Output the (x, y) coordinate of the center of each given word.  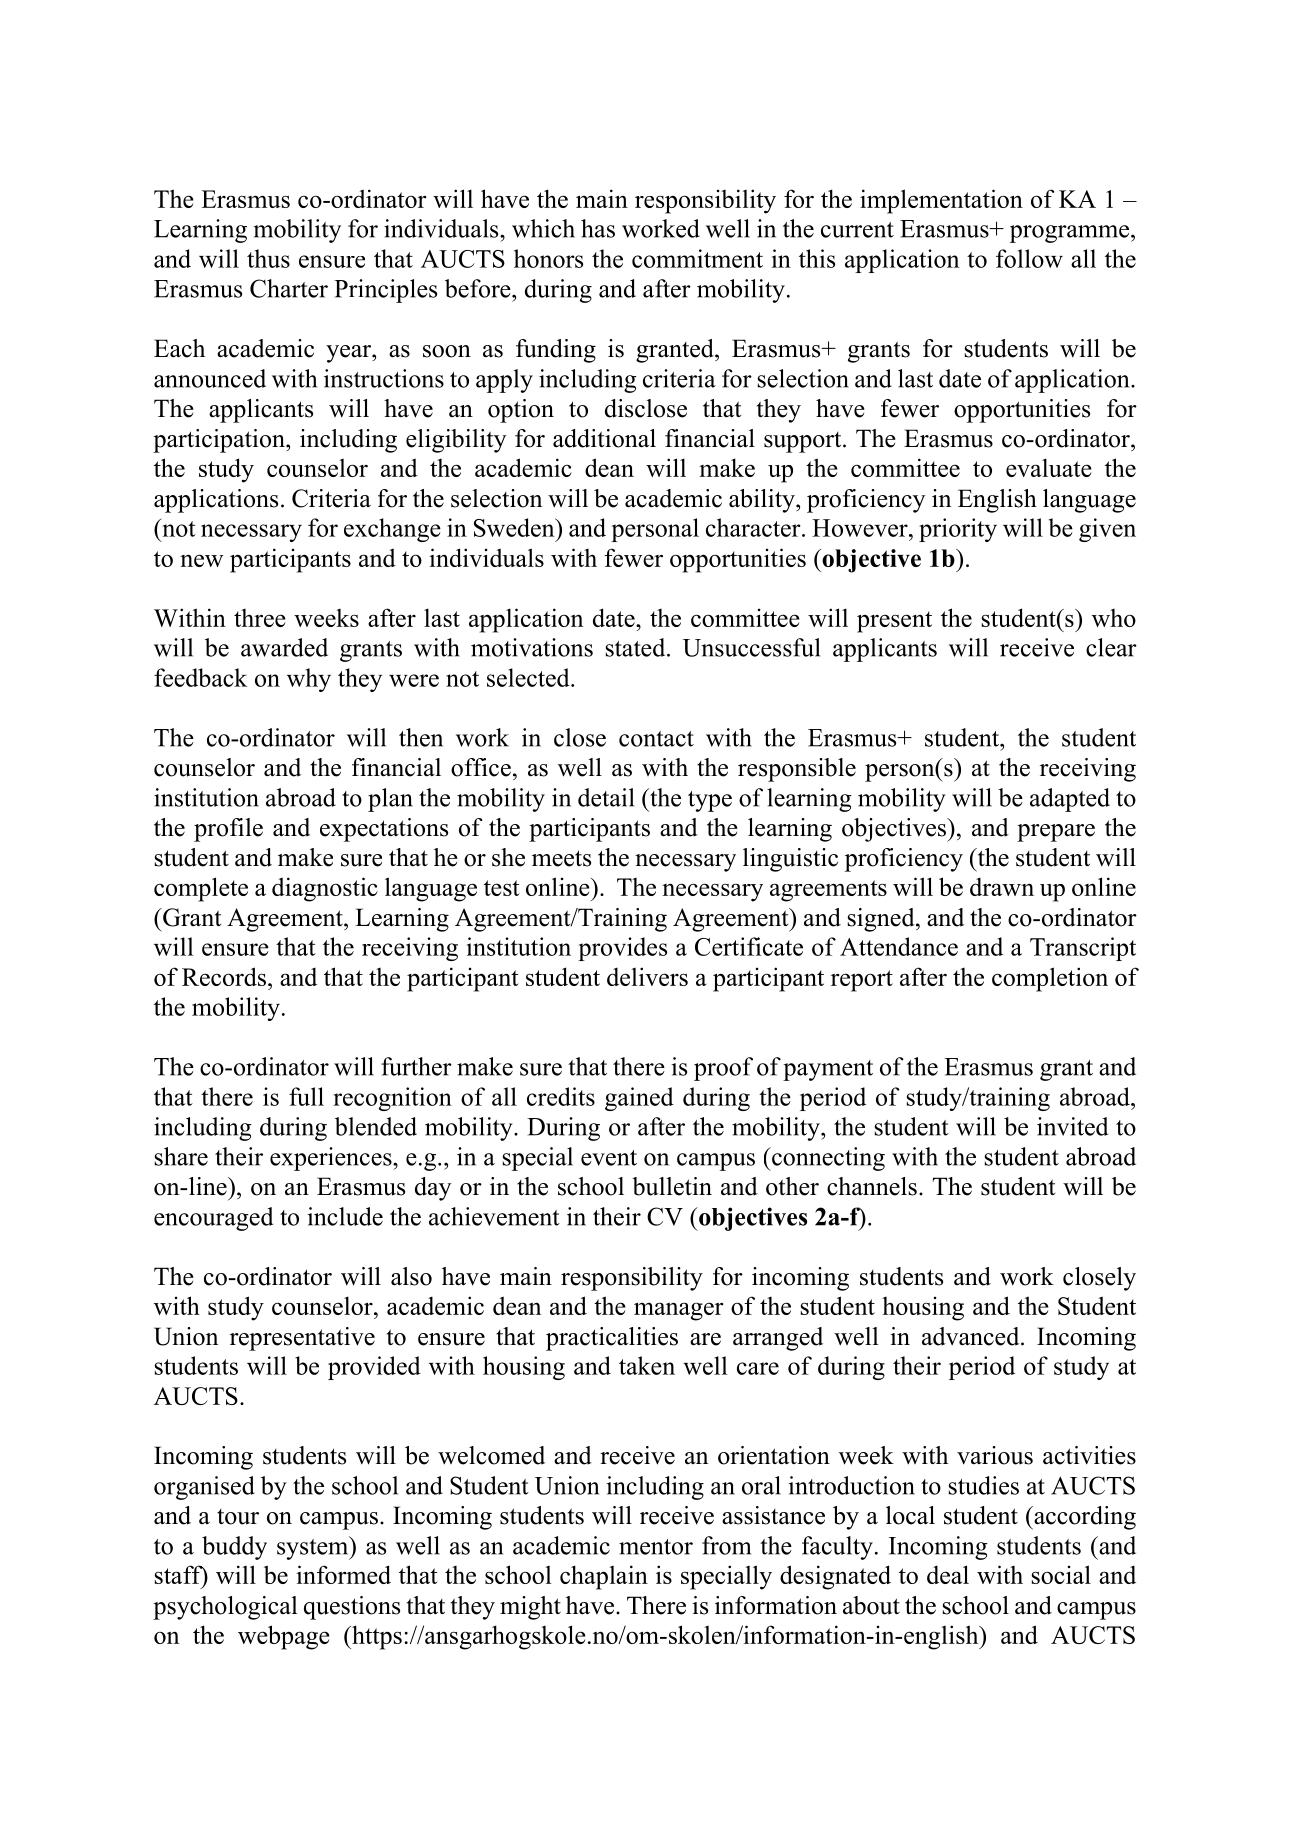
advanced (972, 1336)
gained (639, 1099)
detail (606, 797)
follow (1029, 258)
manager (679, 1311)
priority (958, 530)
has (598, 228)
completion (1050, 979)
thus (268, 258)
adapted (1070, 800)
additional (604, 438)
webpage (284, 1637)
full (306, 1096)
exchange (392, 530)
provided (374, 1368)
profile (228, 830)
